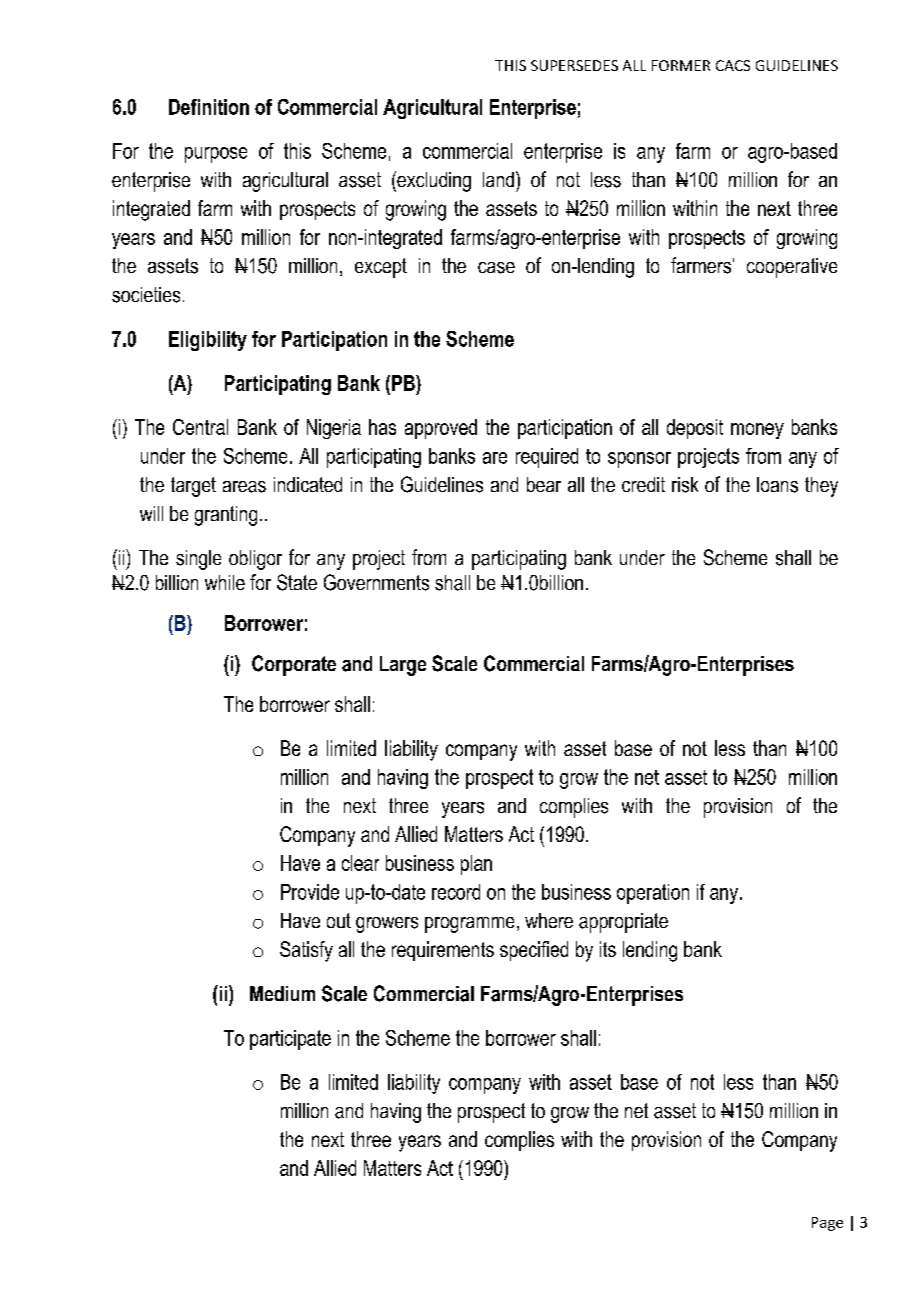 This document has height=1308, width=924. Describe the element at coordinates (476, 865) in the document. I see `plan` at that location.
